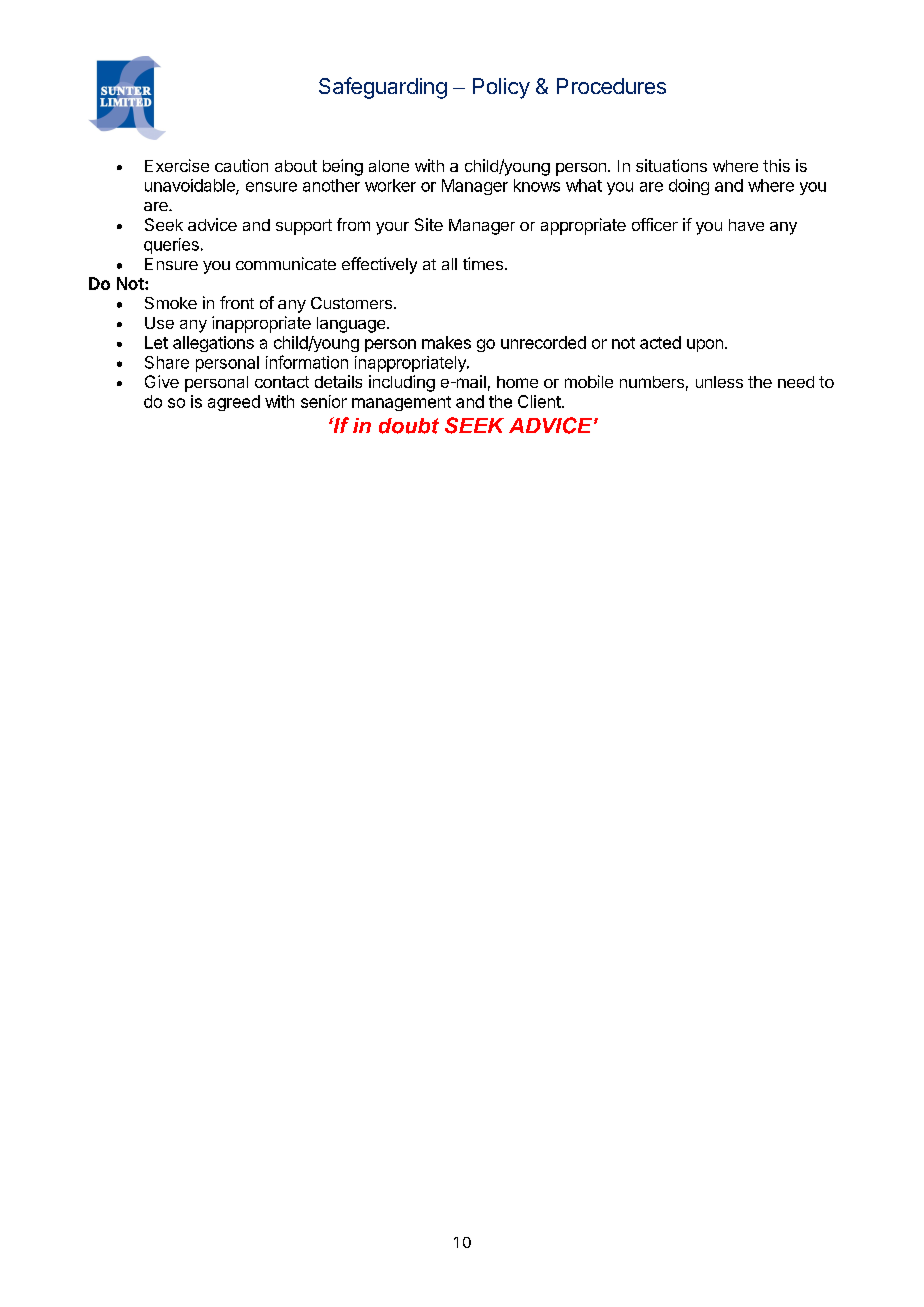  I want to click on situations, so click(671, 165).
